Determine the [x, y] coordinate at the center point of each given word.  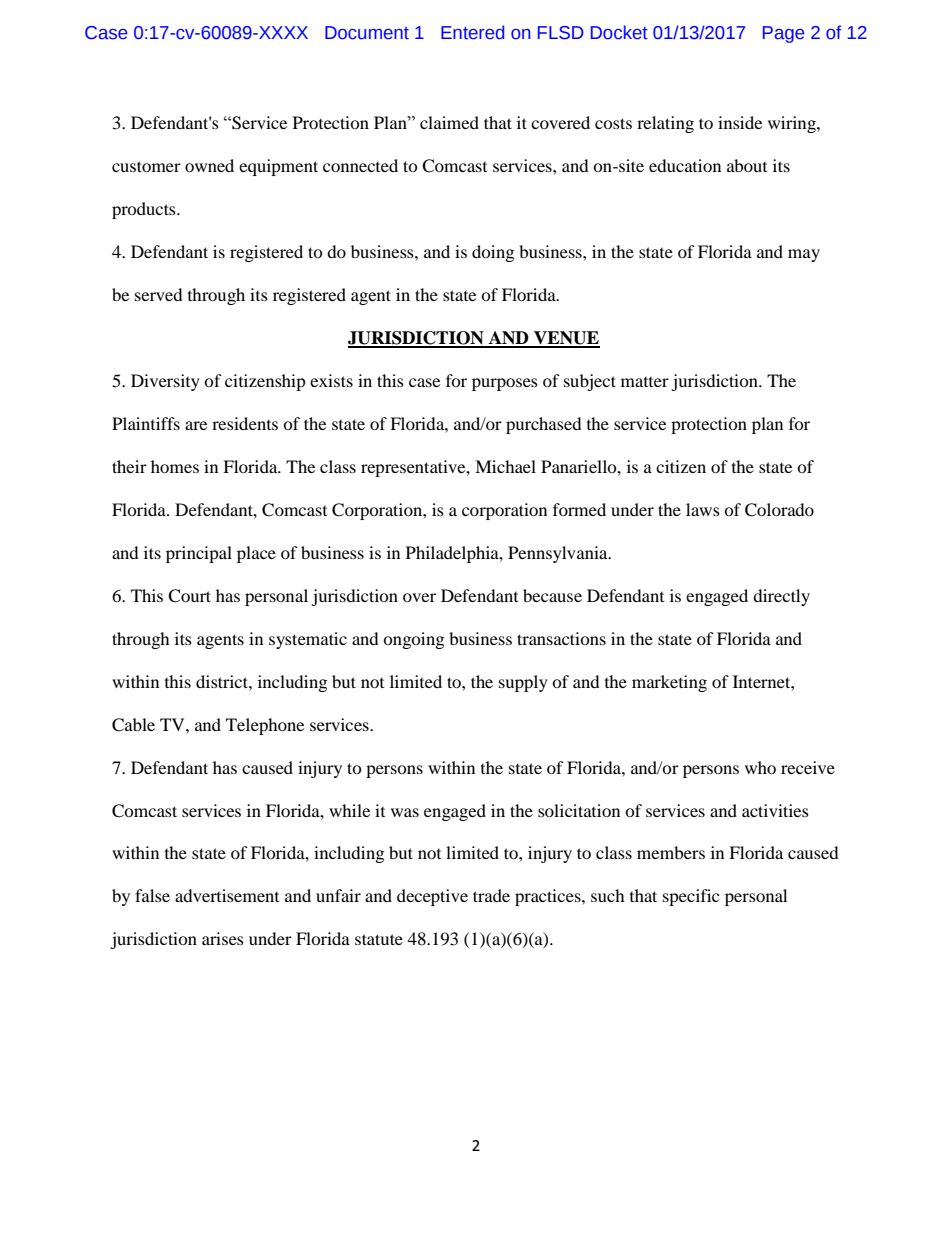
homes [175, 466]
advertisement [227, 895]
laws [703, 509]
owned [209, 165]
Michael [505, 466]
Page [783, 34]
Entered [472, 32]
